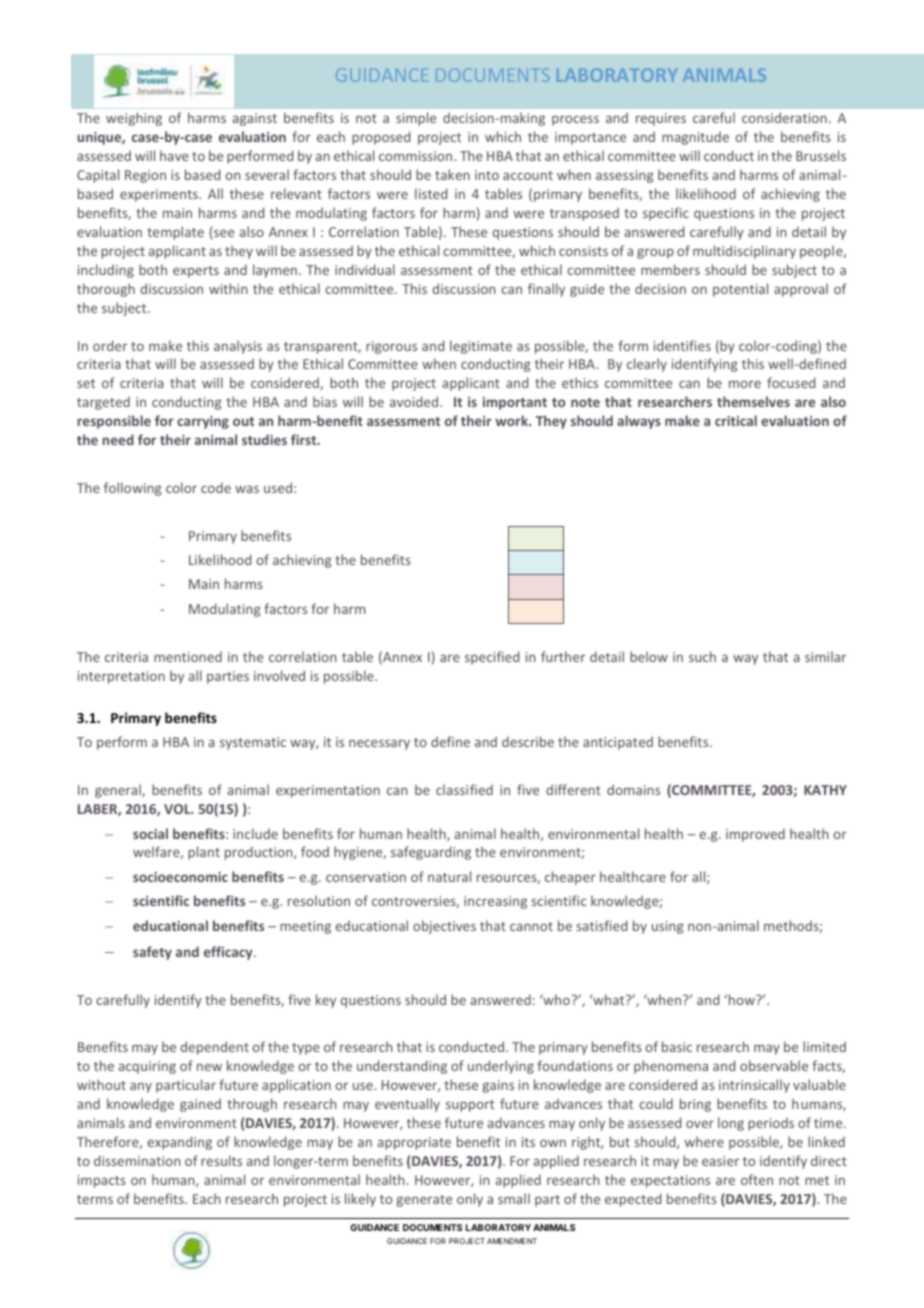  Describe the element at coordinates (431, 853) in the document. I see `safeguarding` at that location.
